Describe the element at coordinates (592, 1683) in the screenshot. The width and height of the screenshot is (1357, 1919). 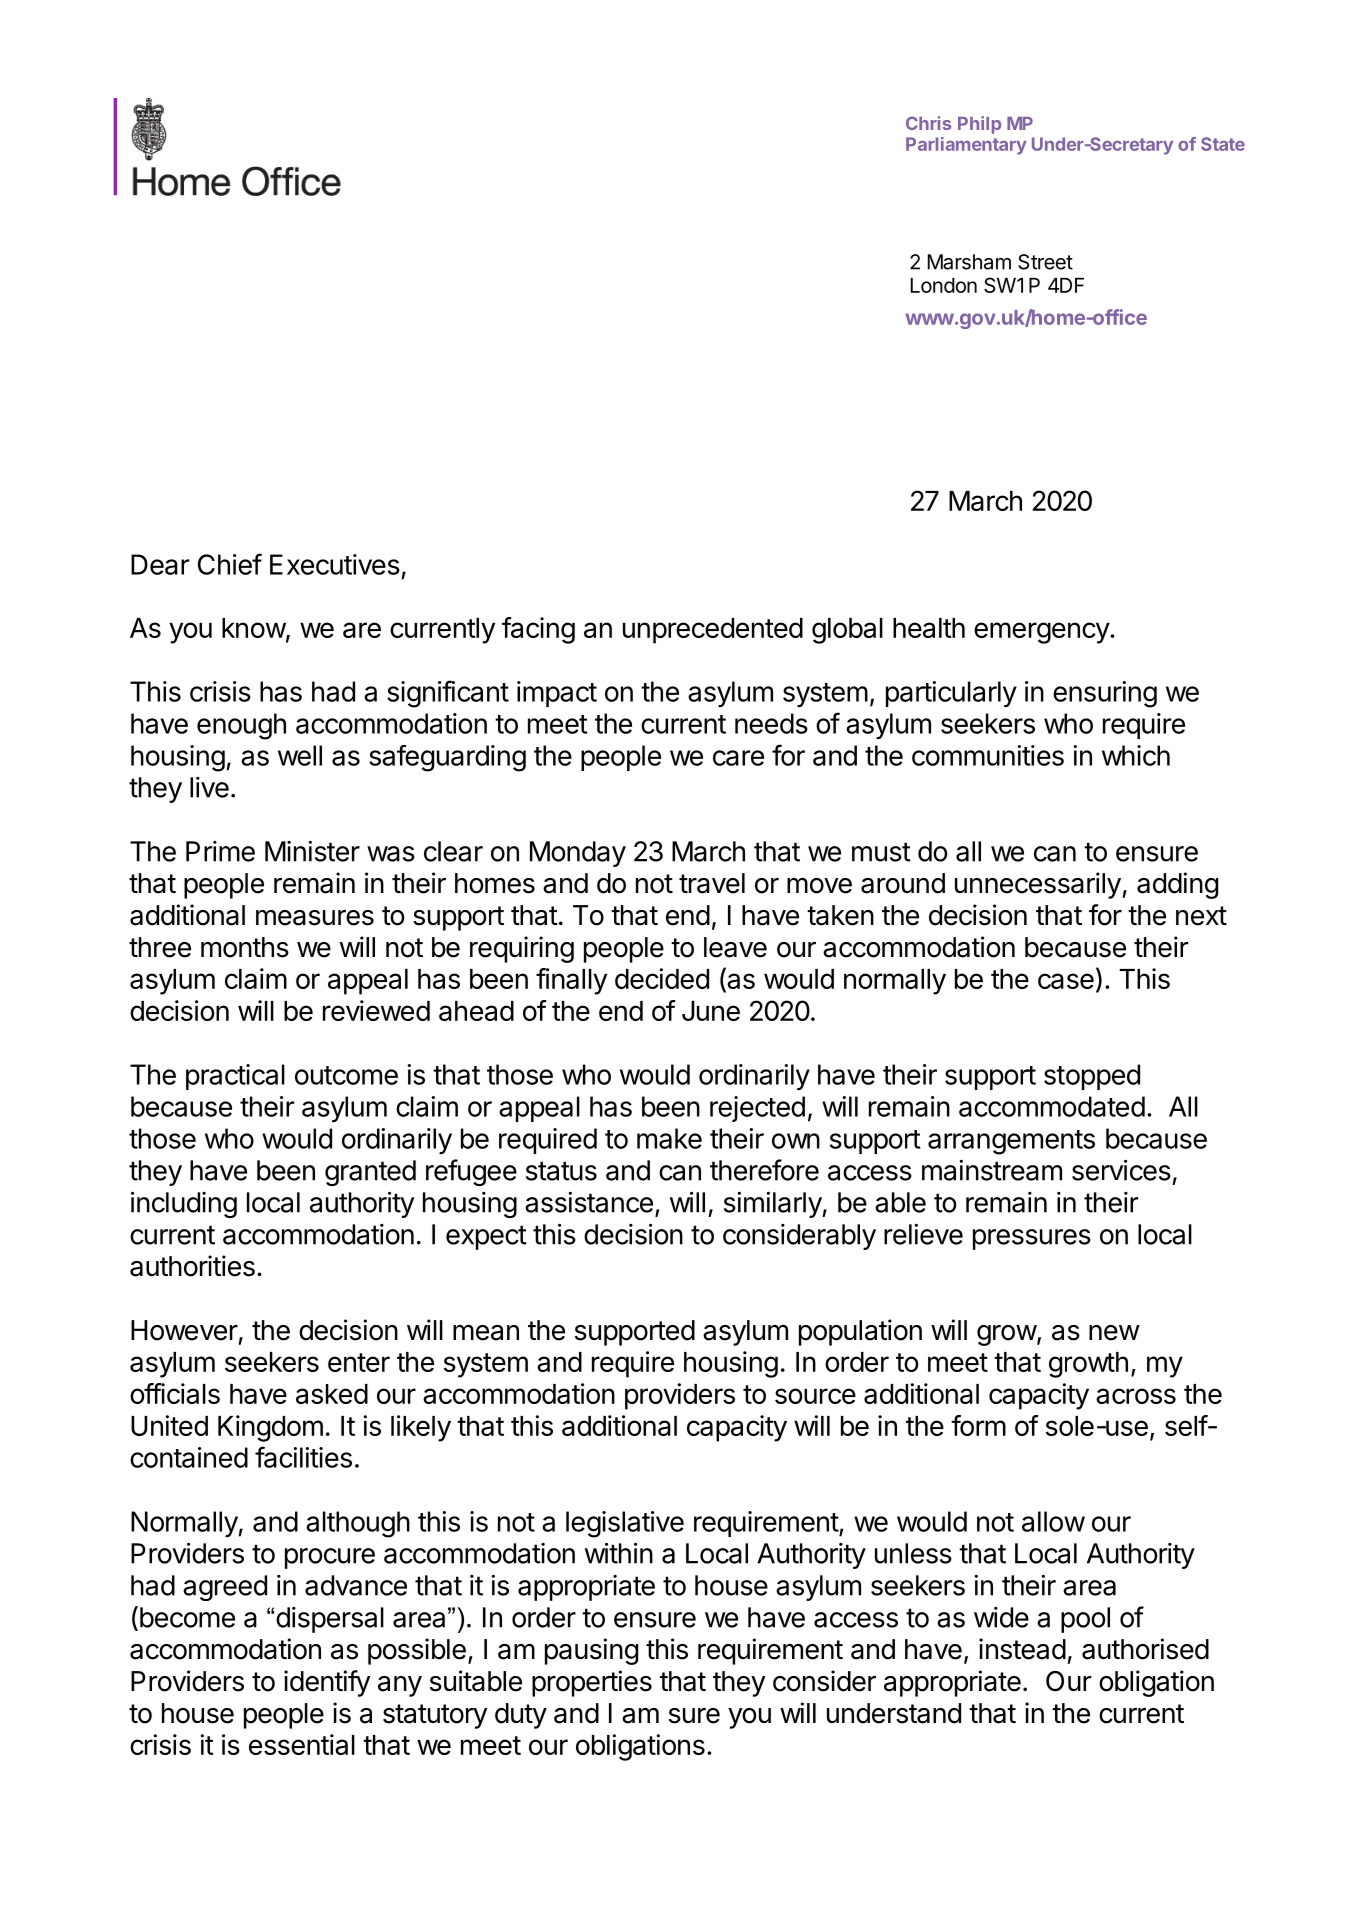
I see `properties` at that location.
